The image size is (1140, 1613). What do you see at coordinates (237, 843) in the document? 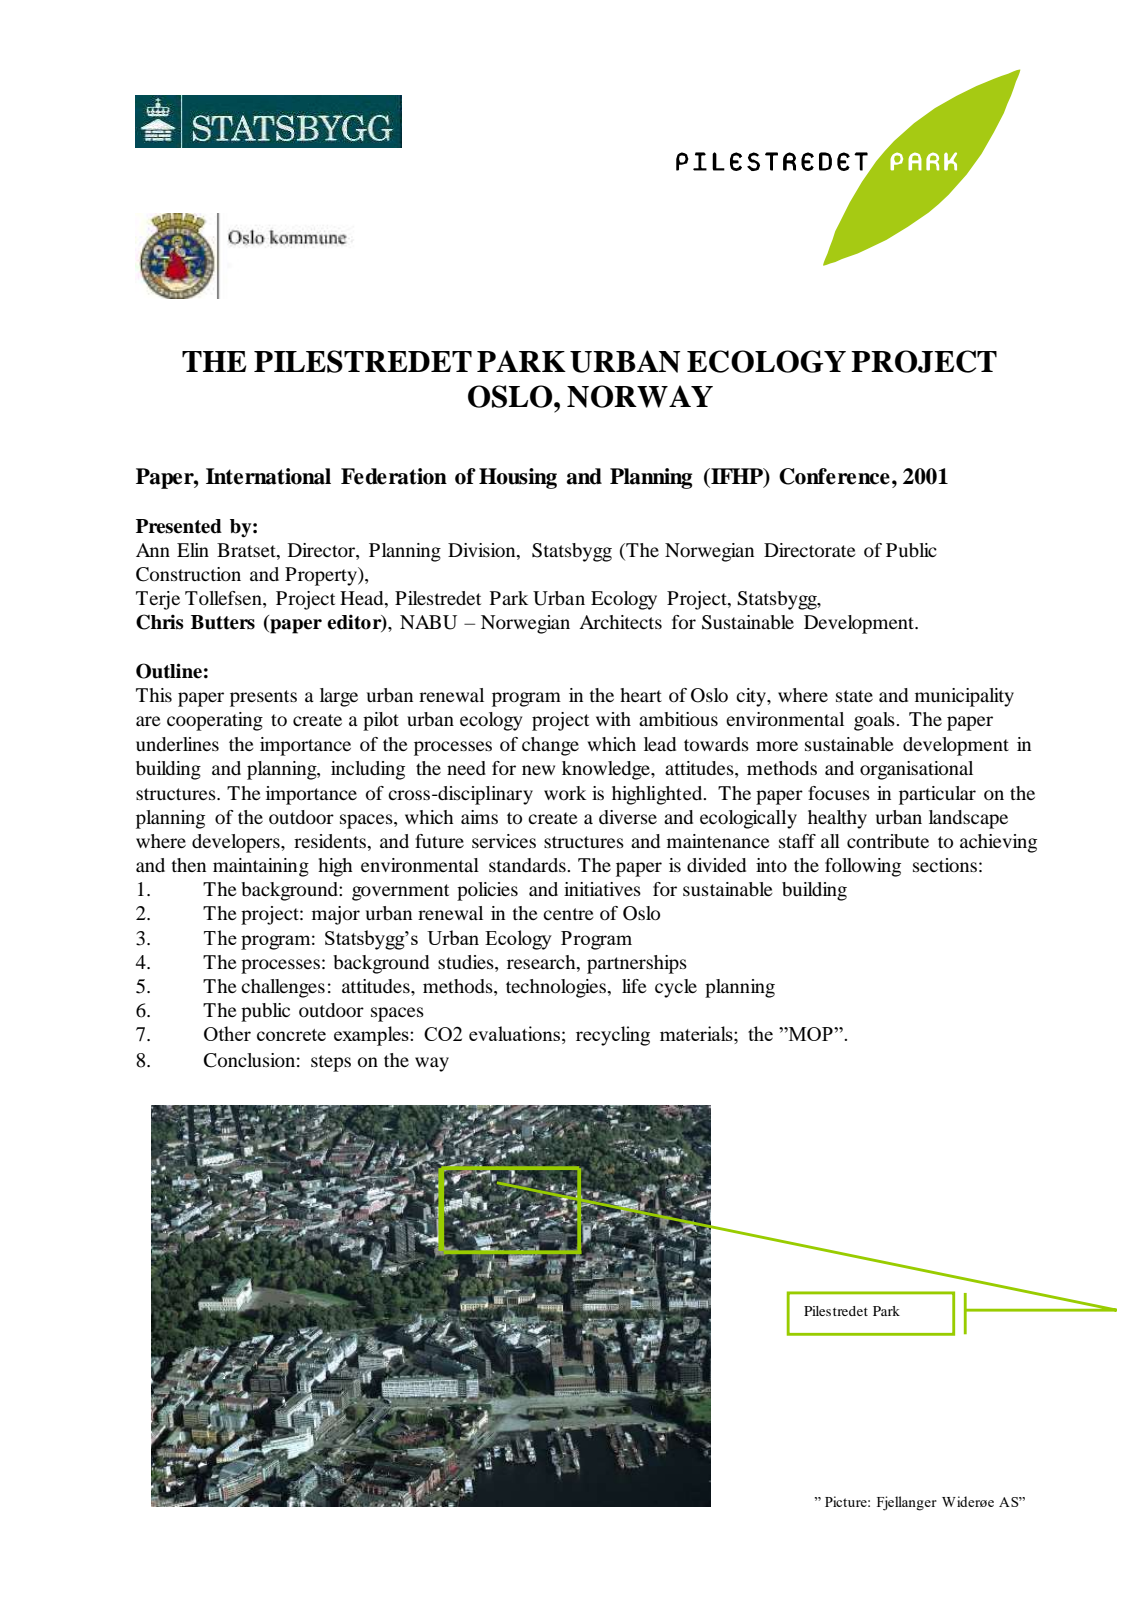
I see `developers` at bounding box center [237, 843].
